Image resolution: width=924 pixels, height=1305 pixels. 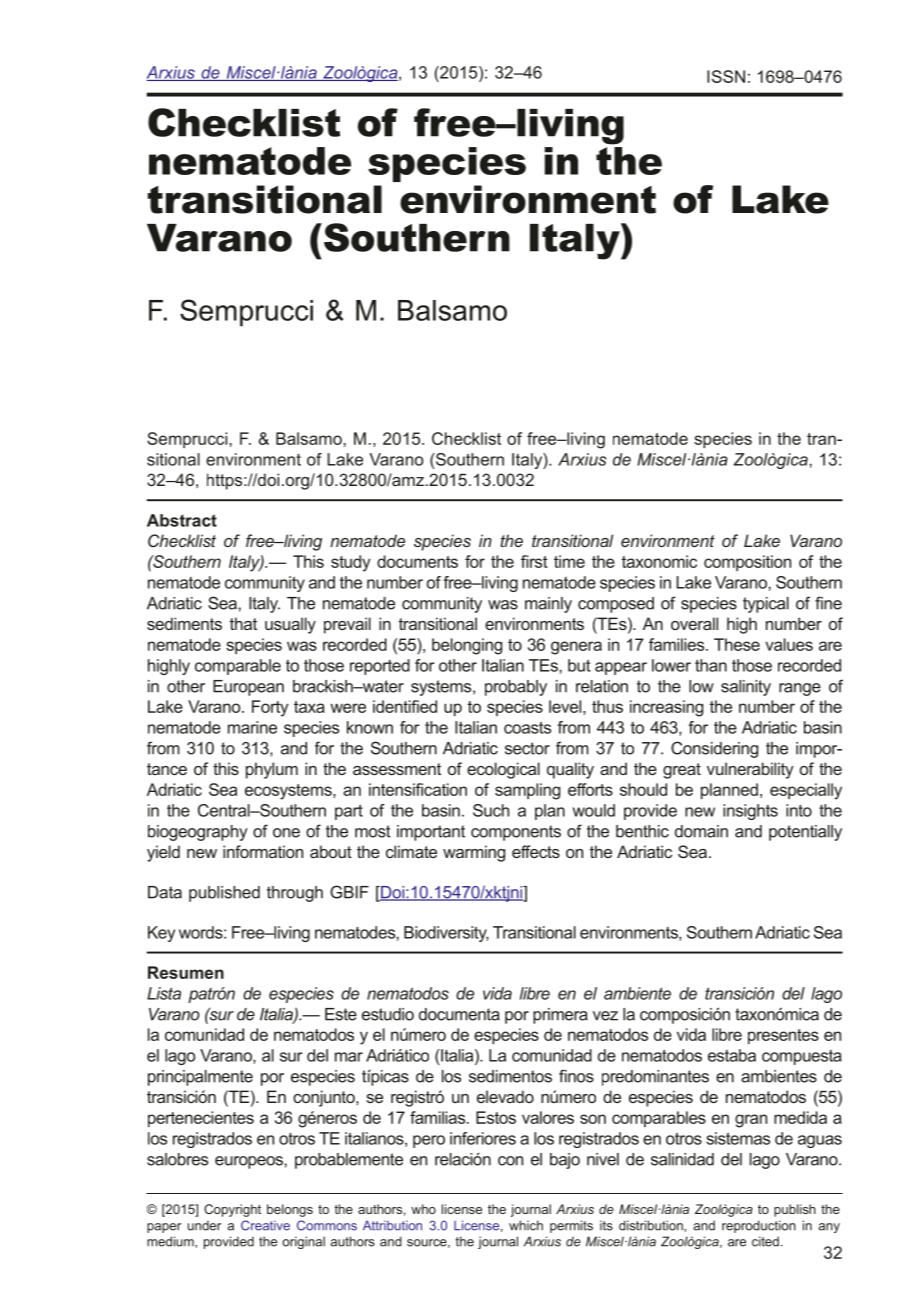 I want to click on Copyright, so click(x=232, y=1210).
